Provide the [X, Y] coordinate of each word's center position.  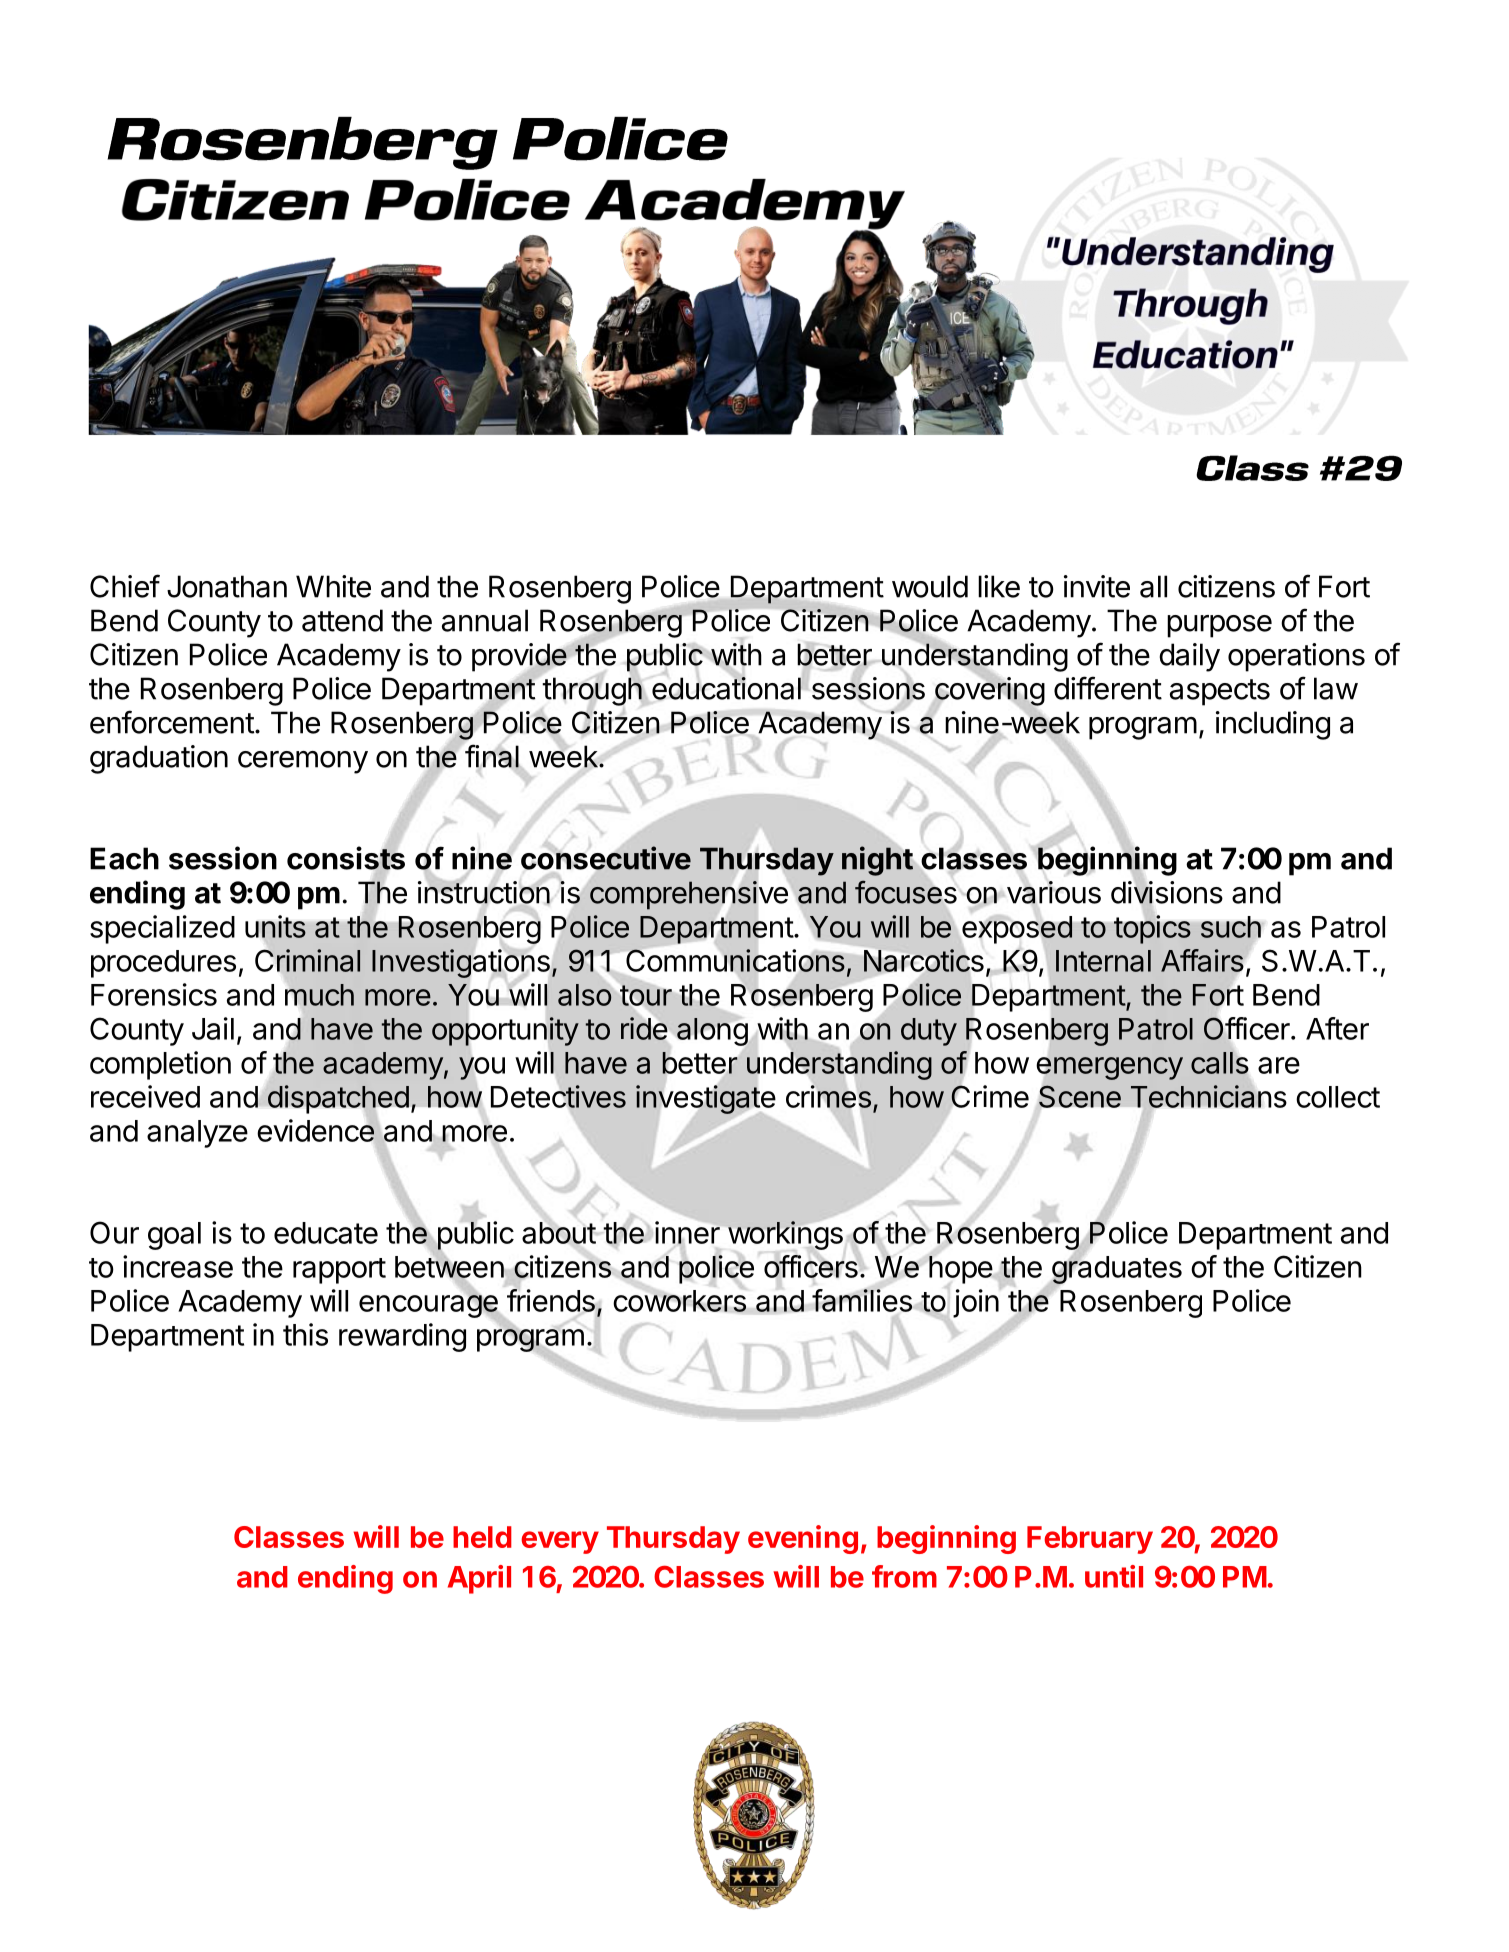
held [482, 1537]
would [930, 586]
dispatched [338, 1099]
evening [803, 1539]
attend [342, 620]
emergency [1110, 1068]
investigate [705, 1099]
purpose [1219, 626]
